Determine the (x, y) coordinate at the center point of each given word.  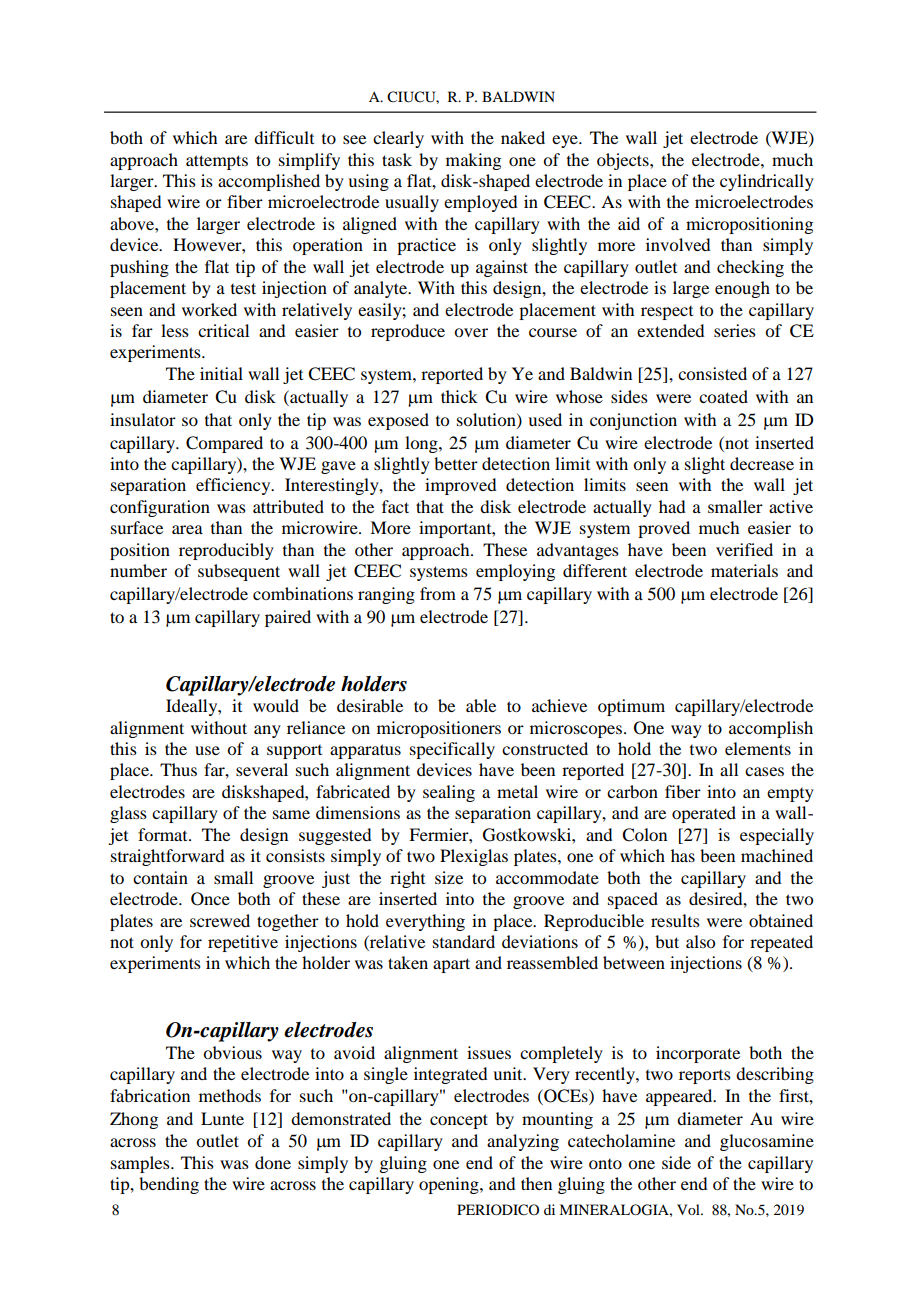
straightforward (167, 857)
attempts (217, 162)
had (672, 506)
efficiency (234, 486)
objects (624, 161)
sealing (449, 793)
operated (704, 814)
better (456, 463)
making (473, 161)
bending (169, 1185)
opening (450, 1185)
